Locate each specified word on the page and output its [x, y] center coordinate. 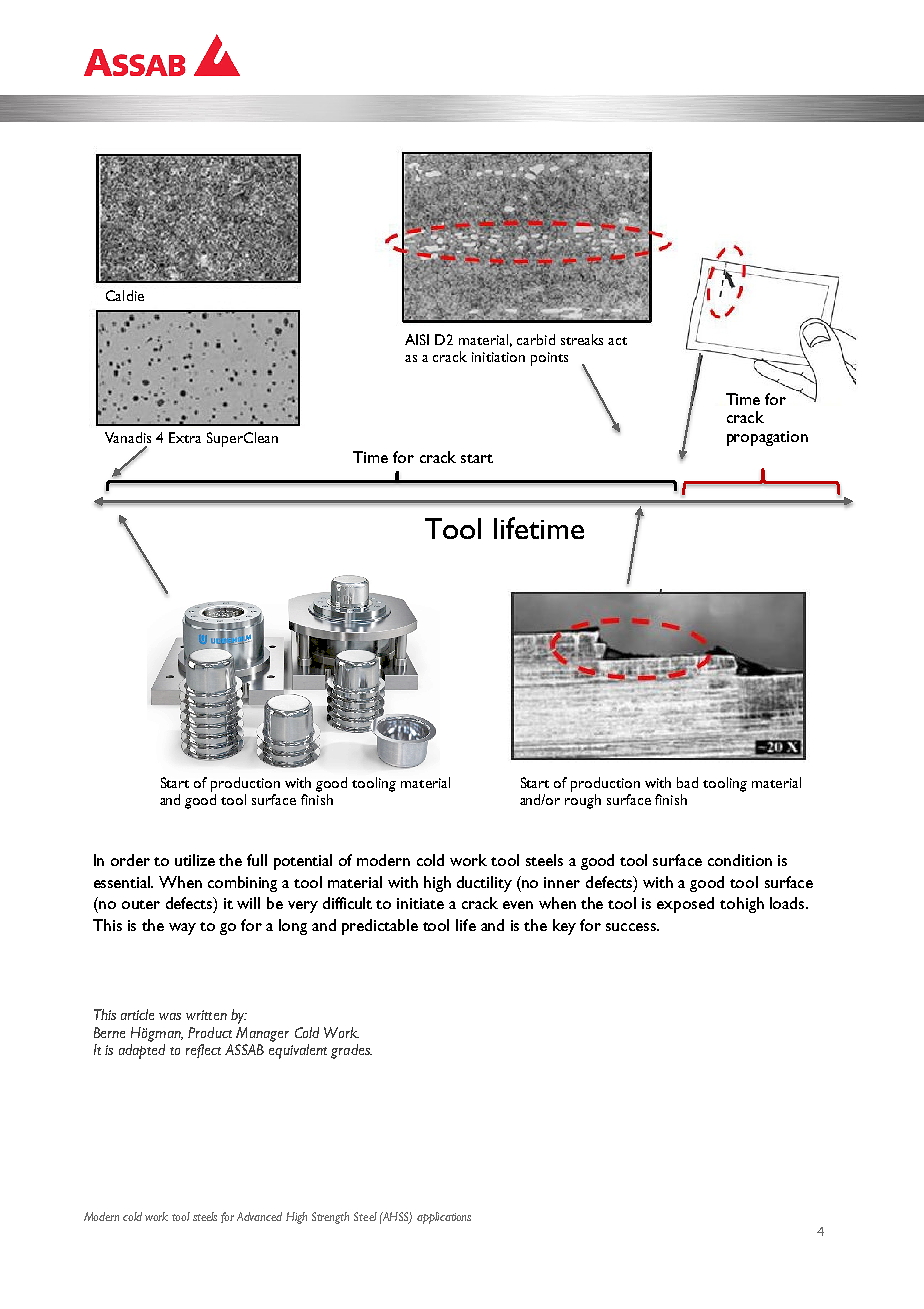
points [549, 359]
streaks [582, 339]
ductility [484, 884]
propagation [767, 438]
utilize [195, 860]
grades [351, 1051]
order [130, 860]
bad [687, 782]
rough [583, 801]
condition [740, 860]
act [617, 341]
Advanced [259, 1216]
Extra [185, 437]
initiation [498, 357]
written [206, 1015]
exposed [685, 905]
